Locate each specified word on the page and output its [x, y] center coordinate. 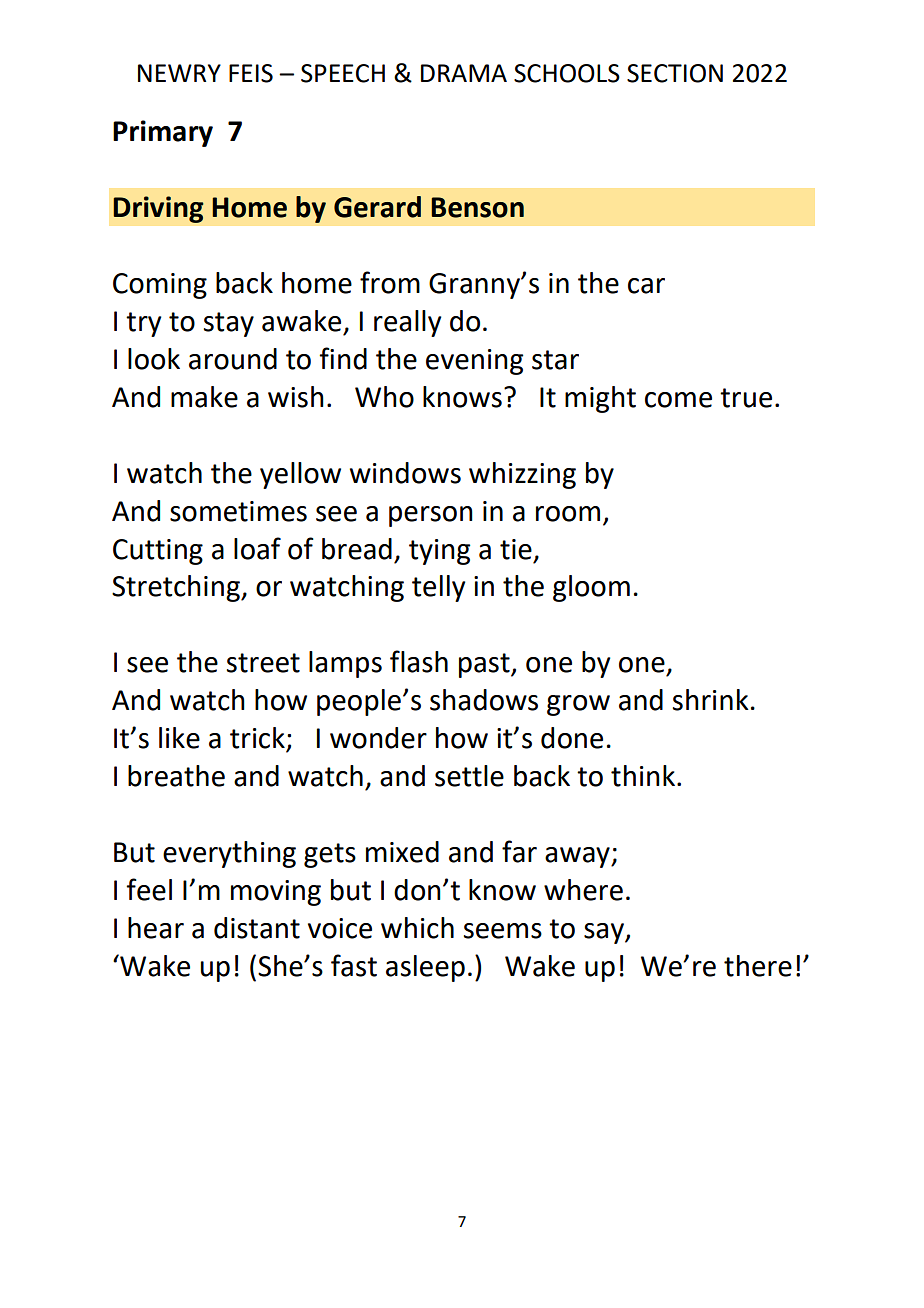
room [568, 514]
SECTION [675, 73]
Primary [163, 133]
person [431, 516]
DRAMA [464, 73]
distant [257, 928]
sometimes [238, 511]
